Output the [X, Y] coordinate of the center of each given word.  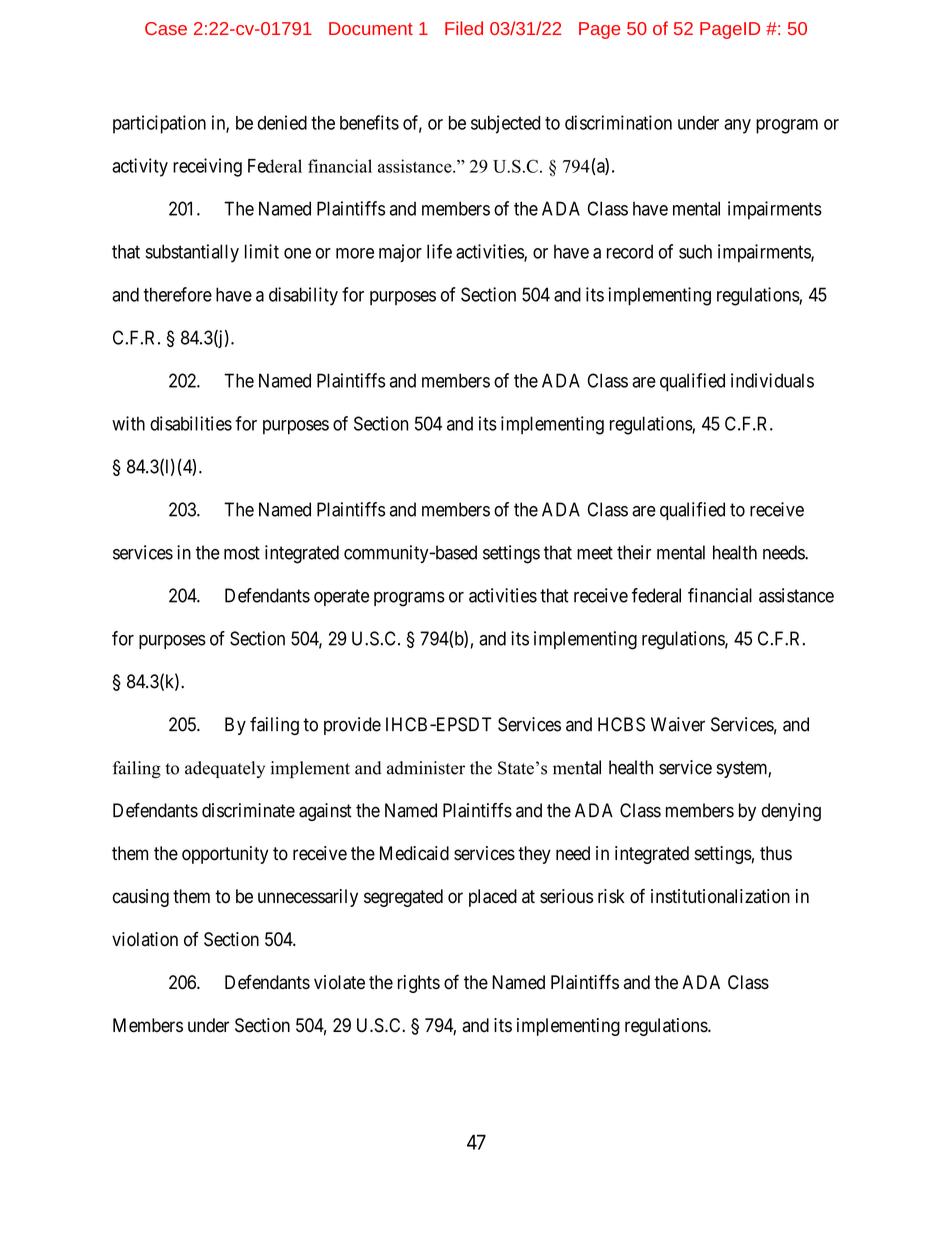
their [634, 552]
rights [419, 984]
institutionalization [720, 896]
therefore [177, 294]
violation [145, 939]
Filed [464, 28]
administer [426, 768]
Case [166, 28]
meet [595, 553]
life [439, 251]
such [695, 251]
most [242, 553]
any [737, 126]
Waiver [678, 724]
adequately [225, 769]
